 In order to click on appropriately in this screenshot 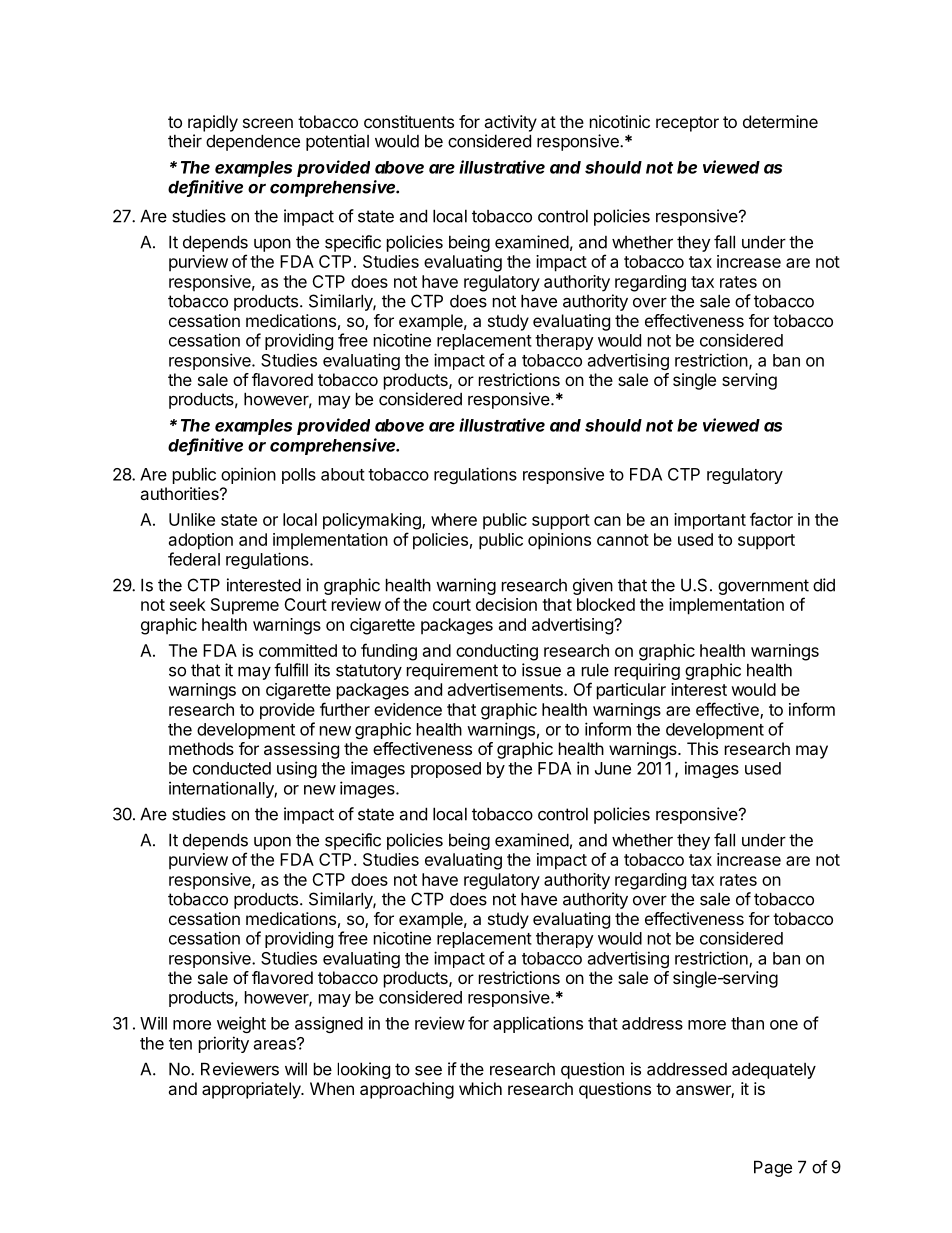, I will do `click(252, 1090)`.
